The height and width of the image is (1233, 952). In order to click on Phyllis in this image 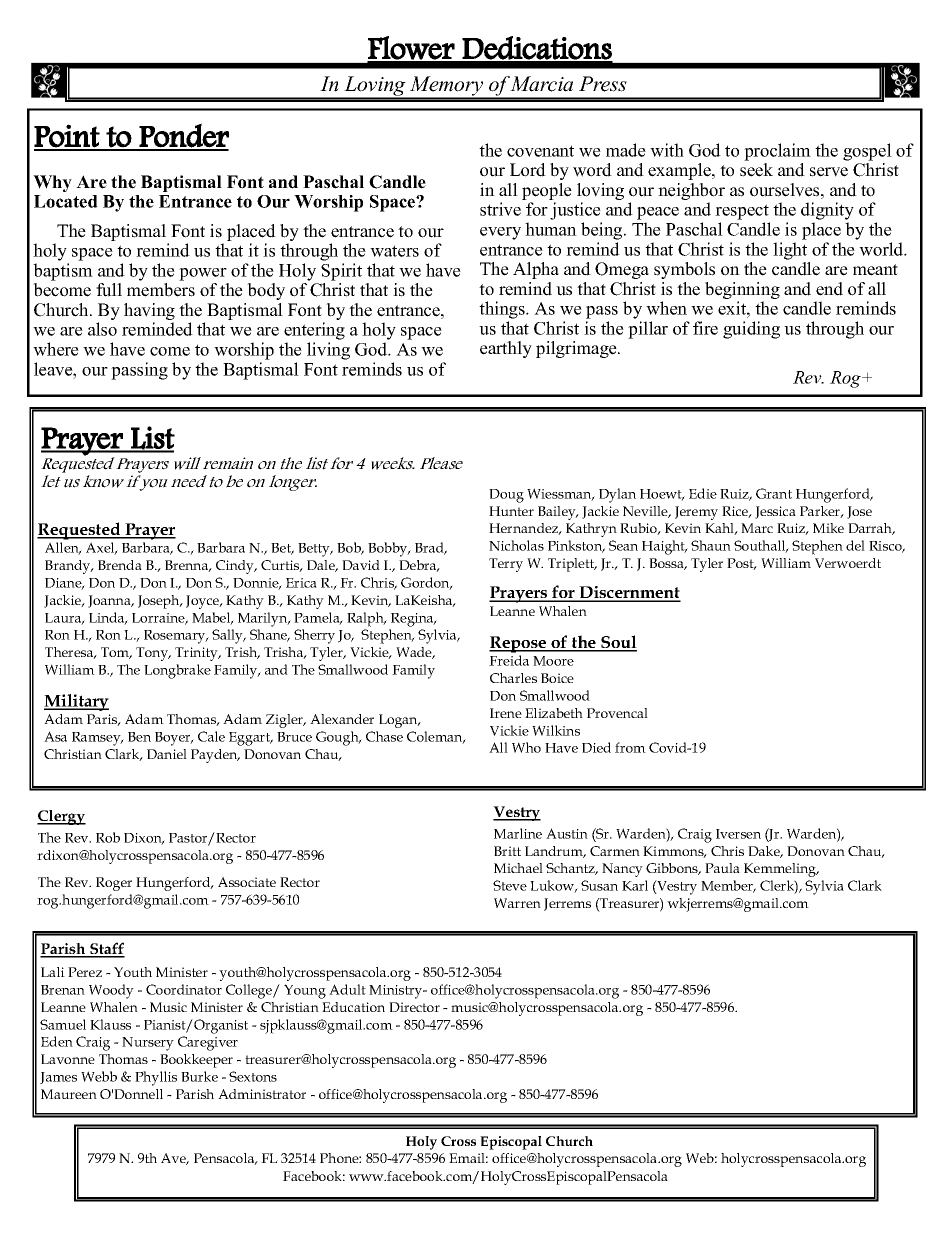, I will do `click(156, 1078)`.
